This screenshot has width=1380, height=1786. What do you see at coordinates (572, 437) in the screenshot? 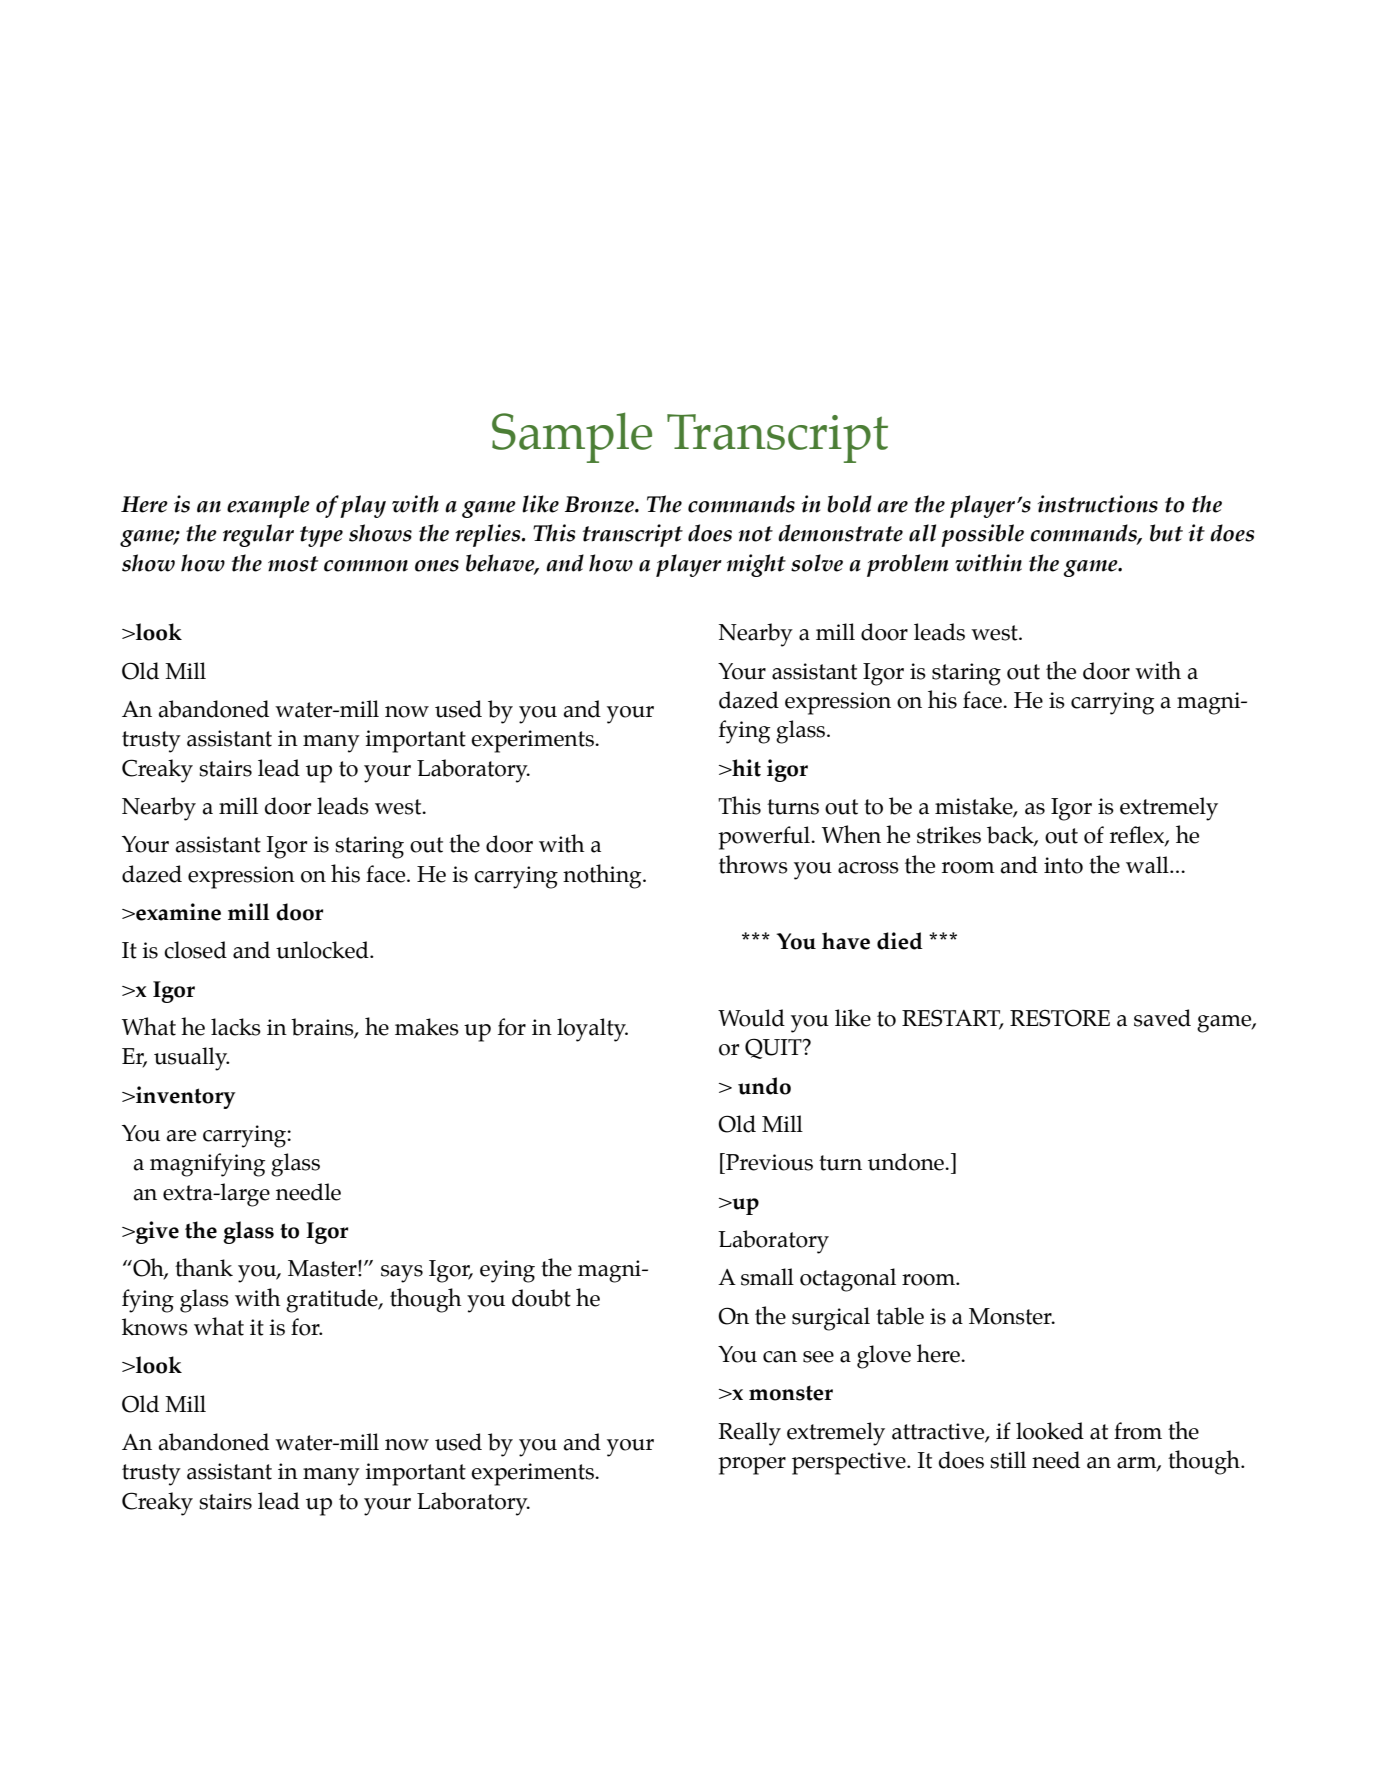
I see `Sample` at bounding box center [572, 437].
